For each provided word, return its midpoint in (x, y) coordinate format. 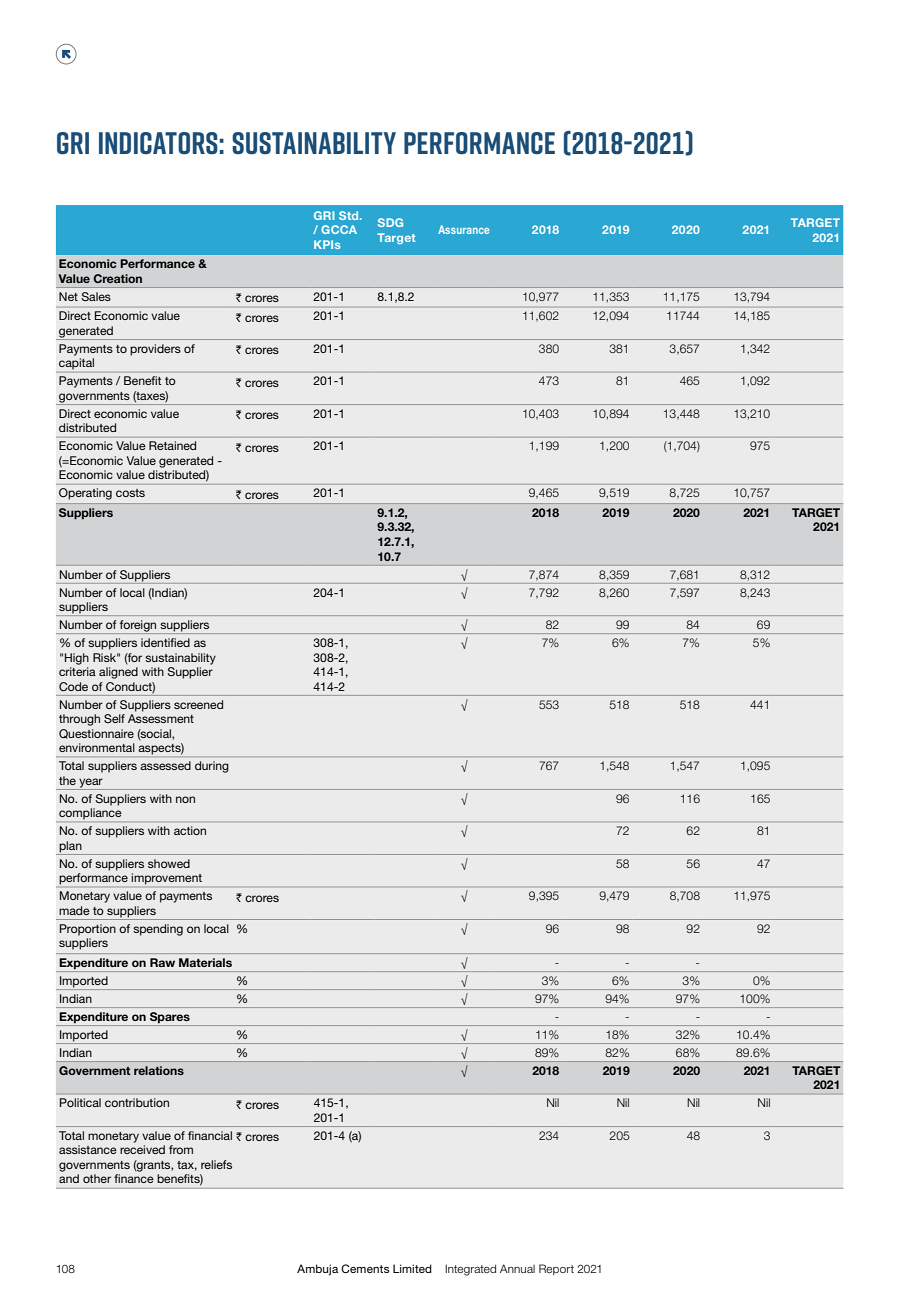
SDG (390, 222)
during (212, 767)
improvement (166, 879)
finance (134, 1178)
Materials (205, 962)
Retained (172, 445)
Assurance (463, 229)
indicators (158, 143)
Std (350, 215)
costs (130, 493)
